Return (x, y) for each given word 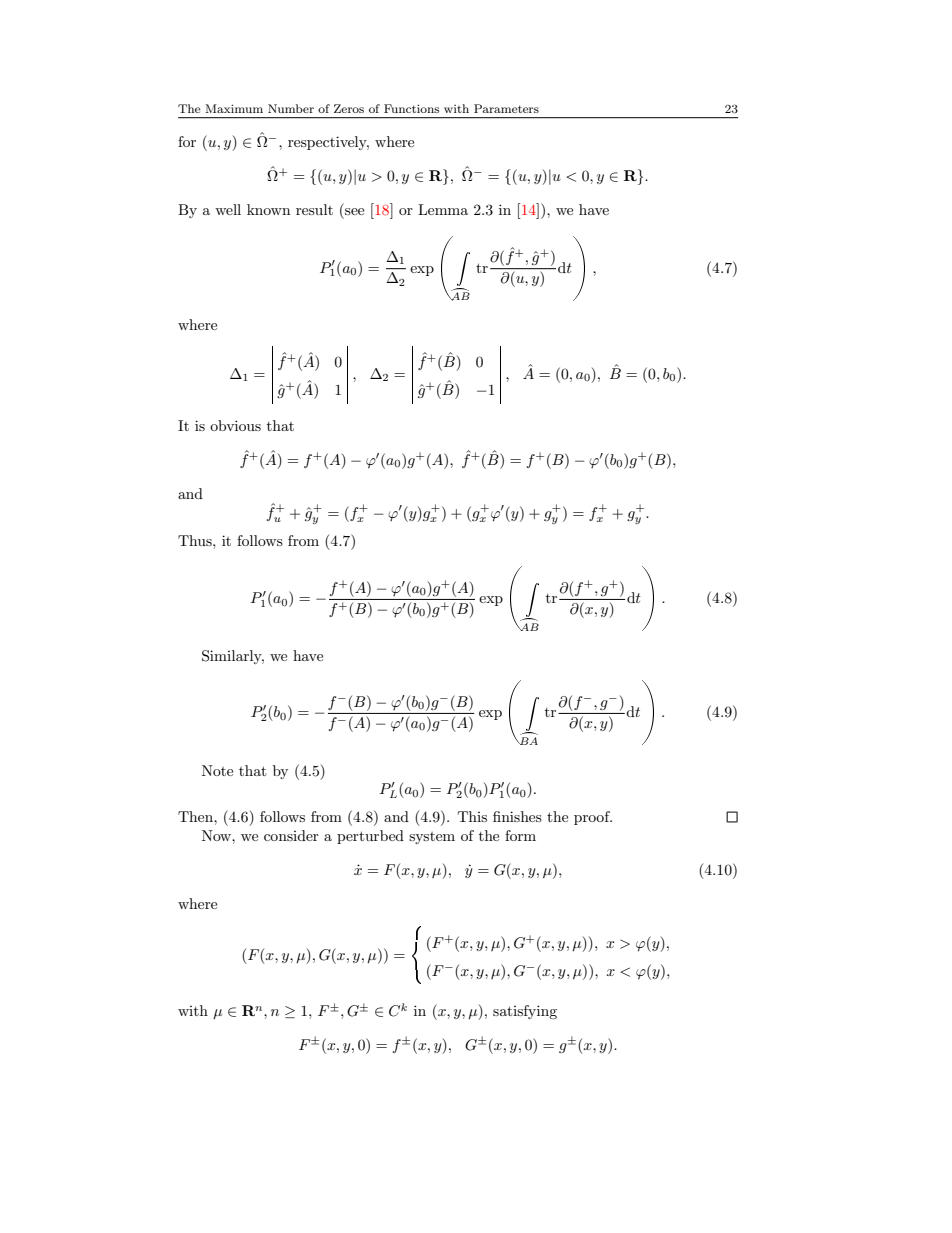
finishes (517, 816)
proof (593, 818)
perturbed (370, 837)
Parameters (506, 108)
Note (217, 770)
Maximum (234, 108)
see (354, 211)
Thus (196, 540)
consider (291, 835)
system (432, 838)
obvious (235, 425)
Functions (411, 108)
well (228, 209)
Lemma (443, 209)
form (520, 835)
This (472, 816)
